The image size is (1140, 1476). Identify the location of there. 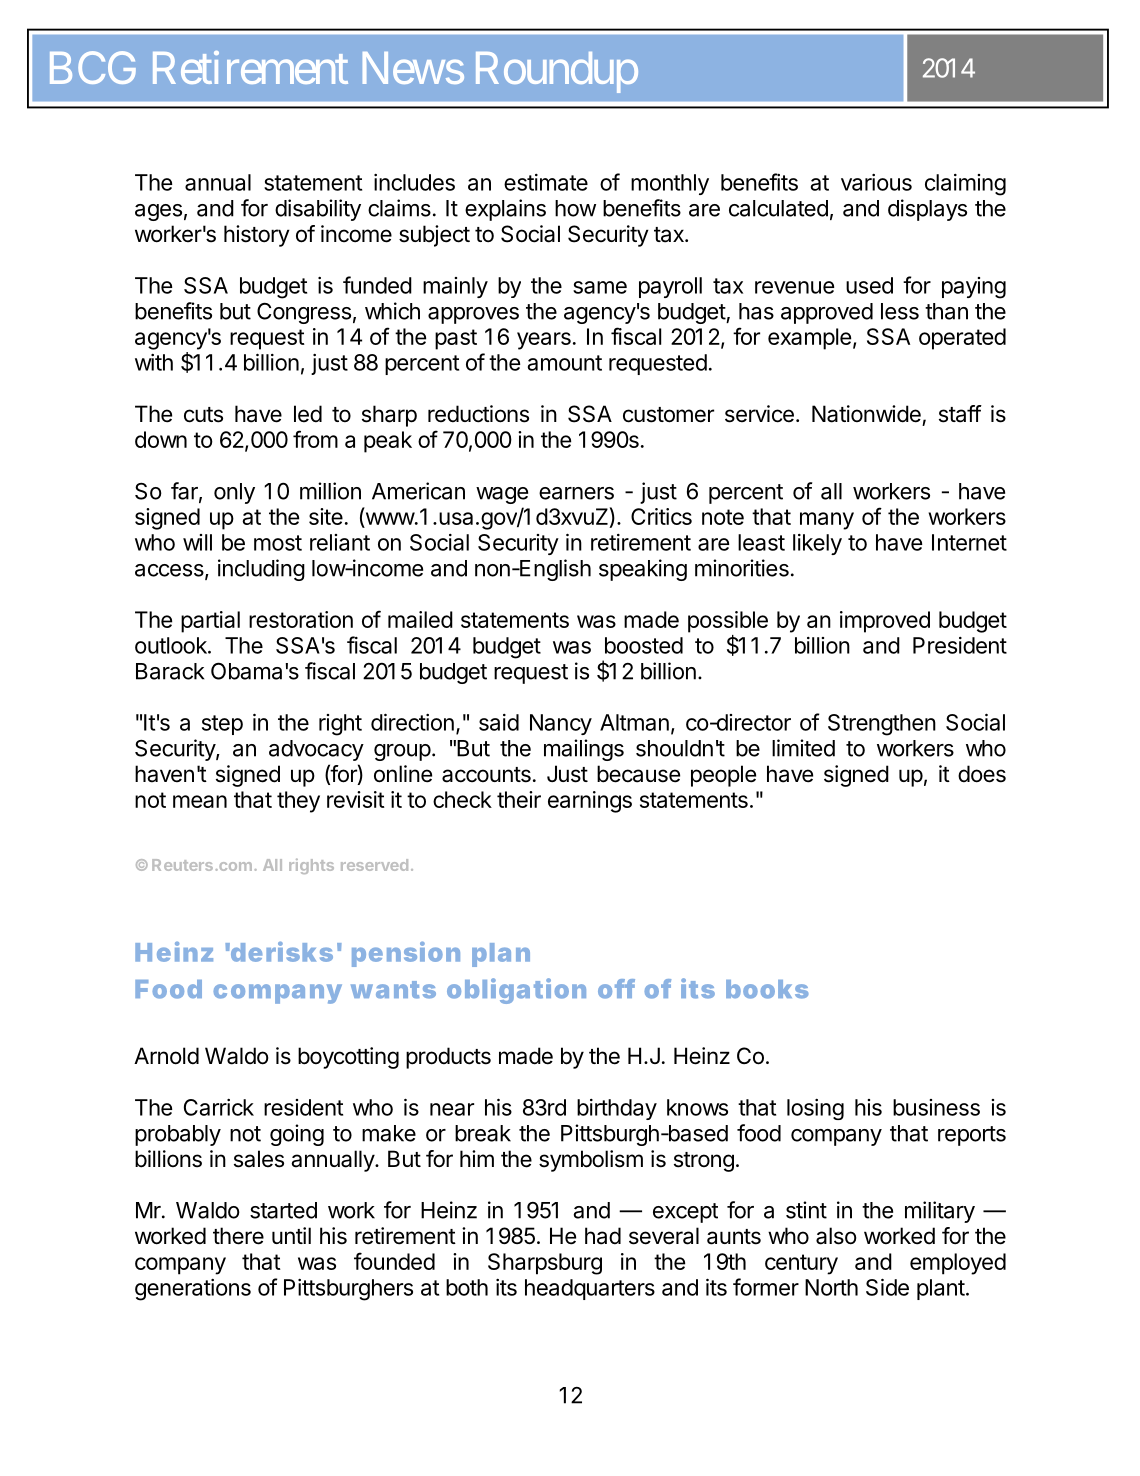
(238, 1236).
